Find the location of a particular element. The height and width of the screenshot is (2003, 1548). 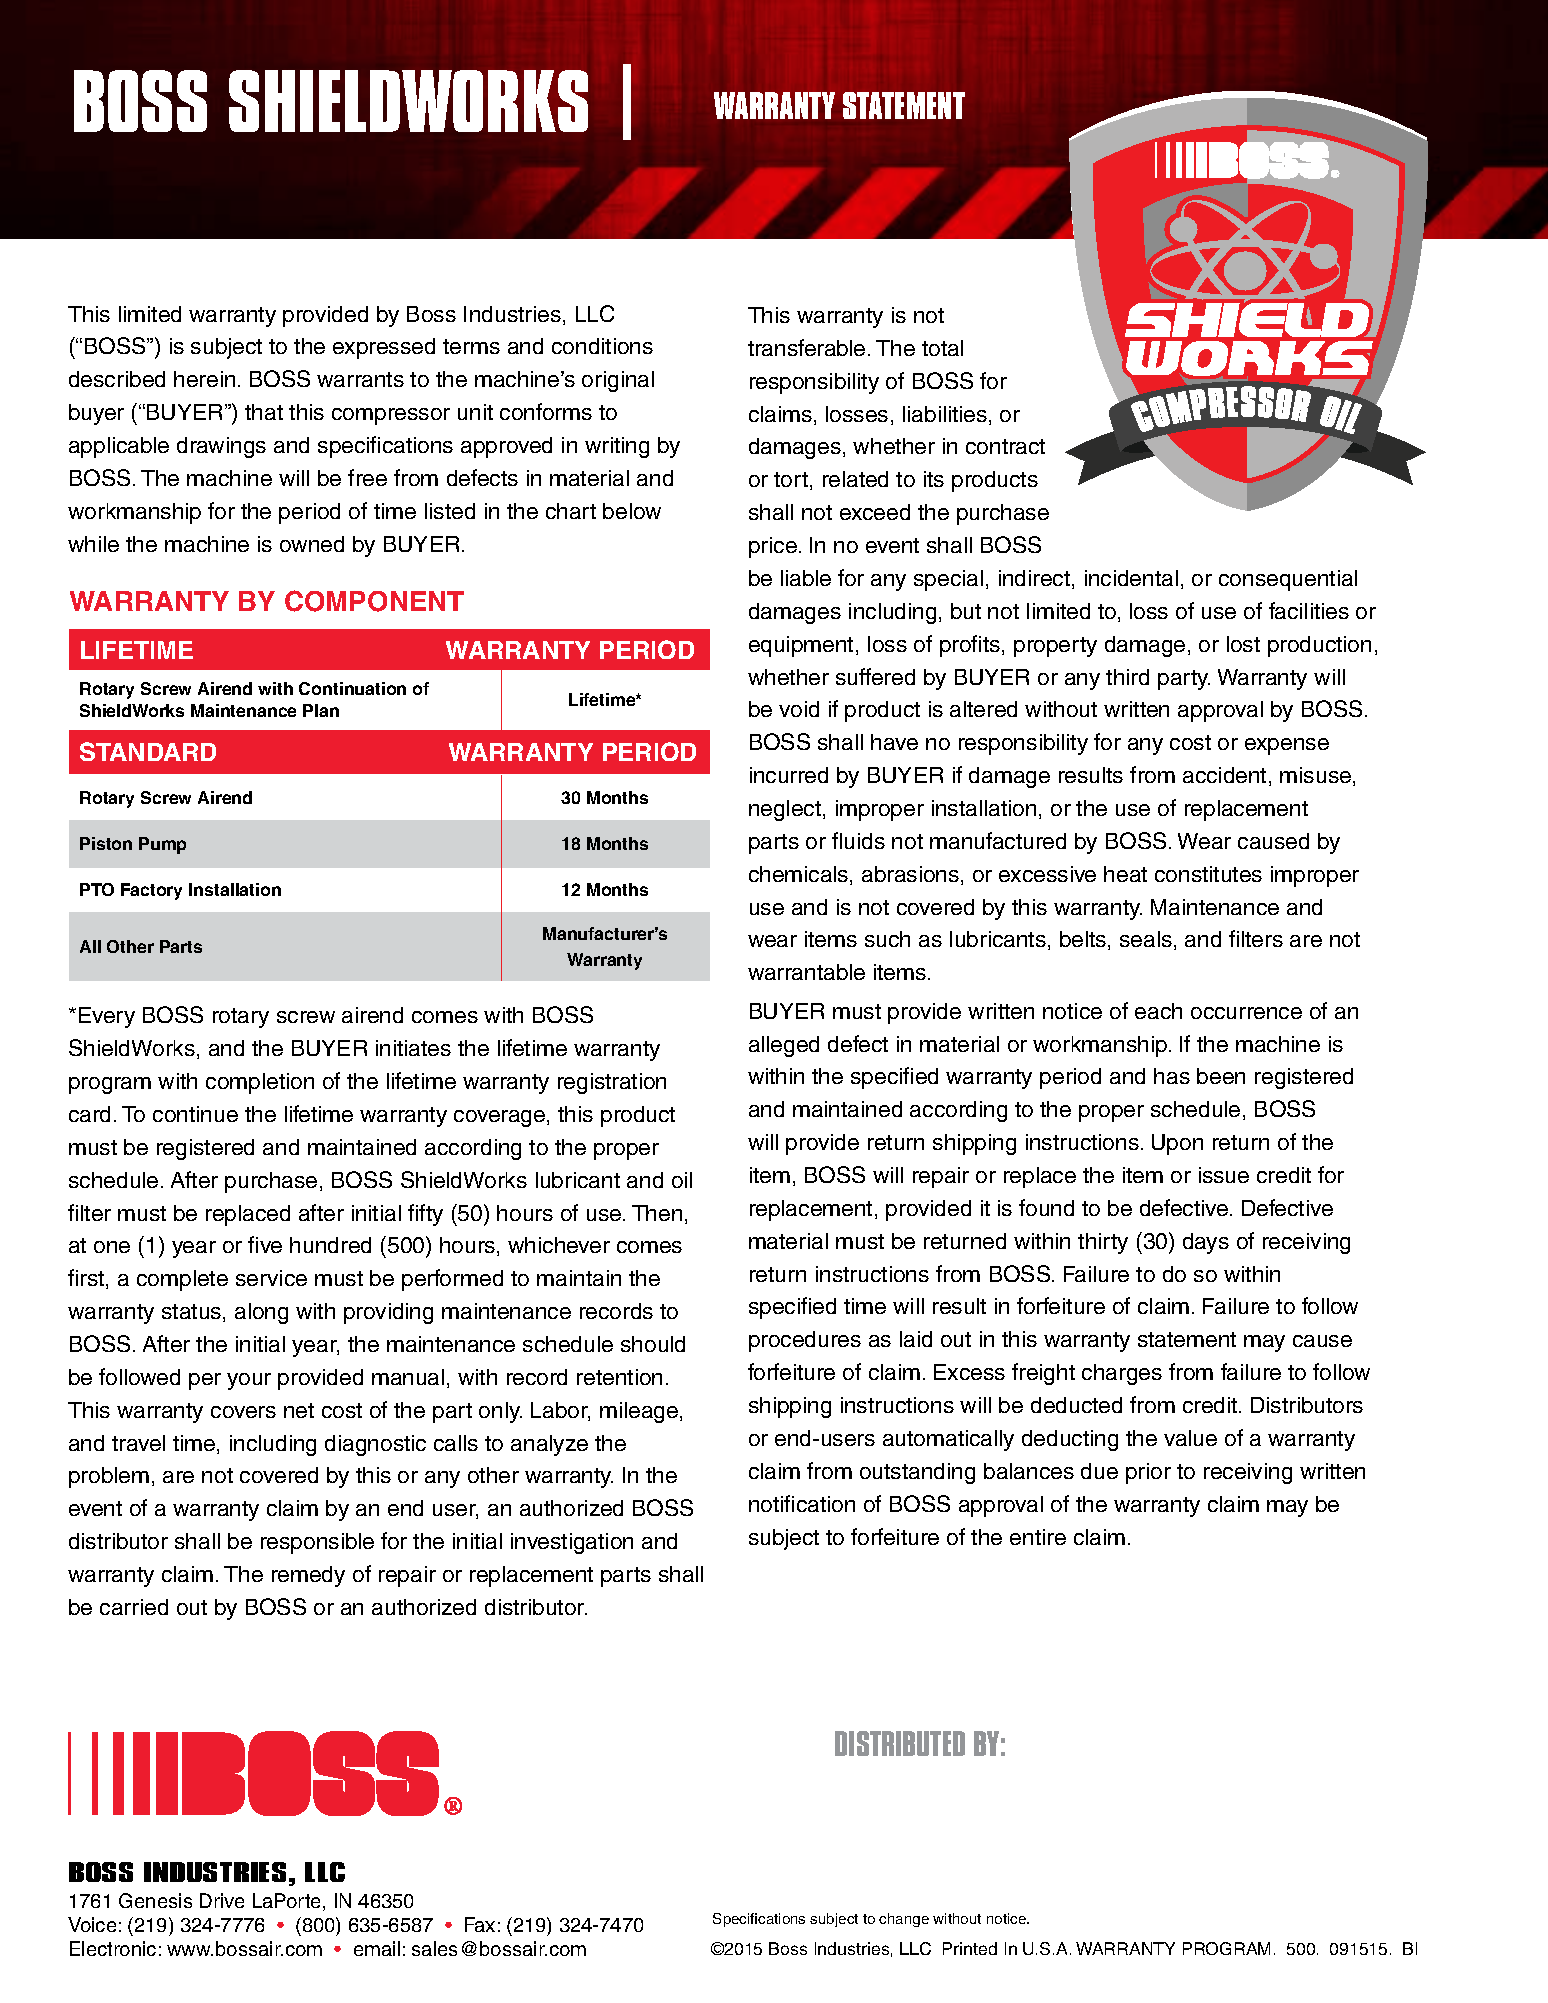

Every is located at coordinates (107, 1017).
